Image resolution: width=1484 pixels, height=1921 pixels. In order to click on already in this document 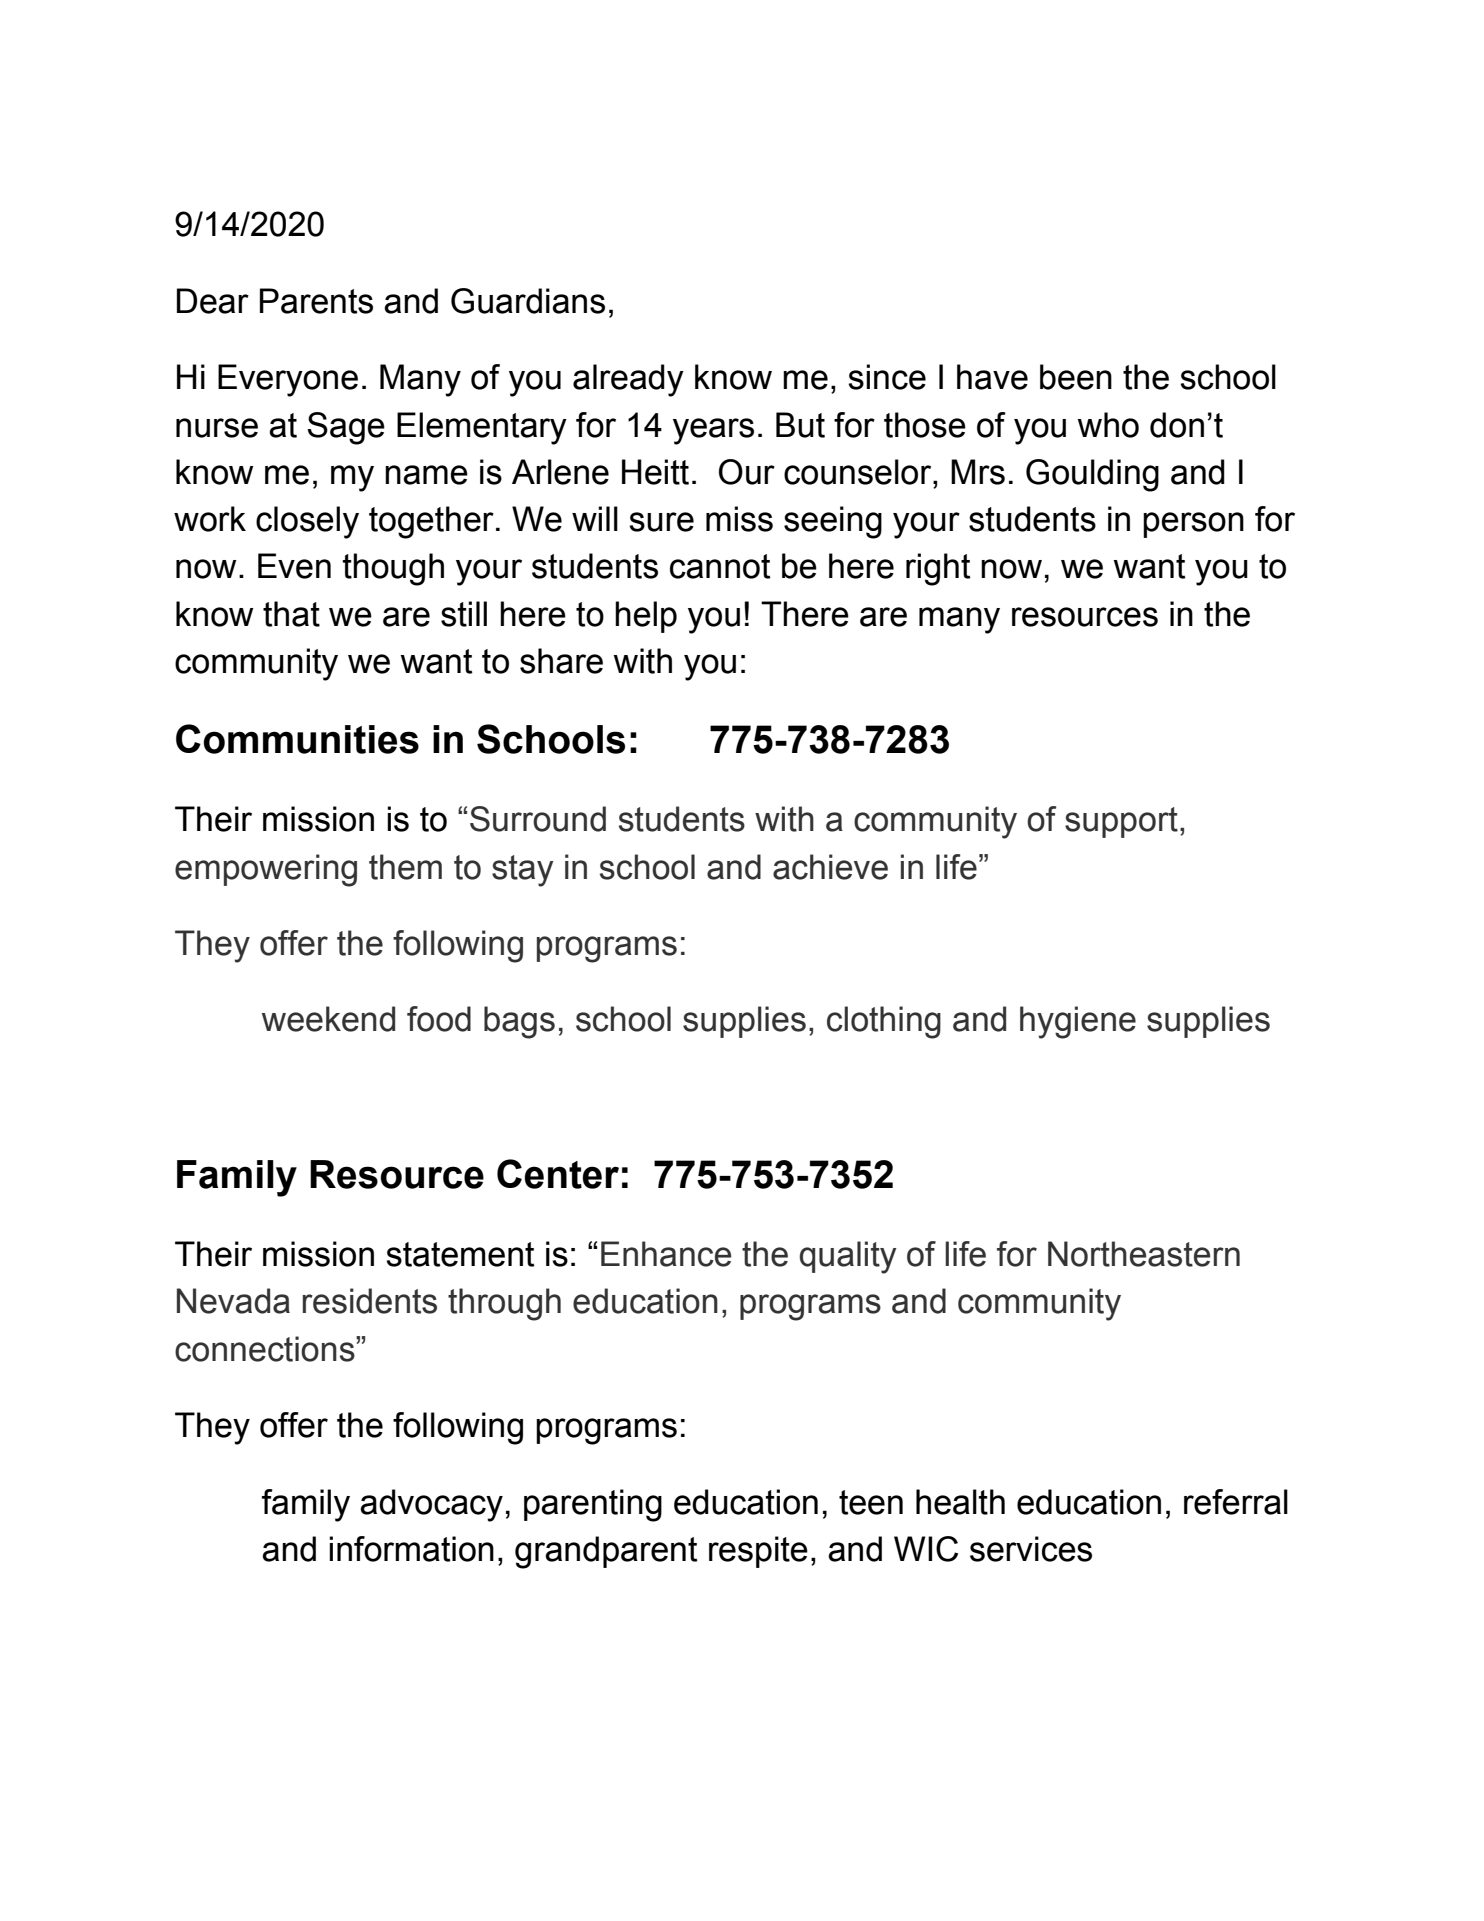, I will do `click(628, 380)`.
